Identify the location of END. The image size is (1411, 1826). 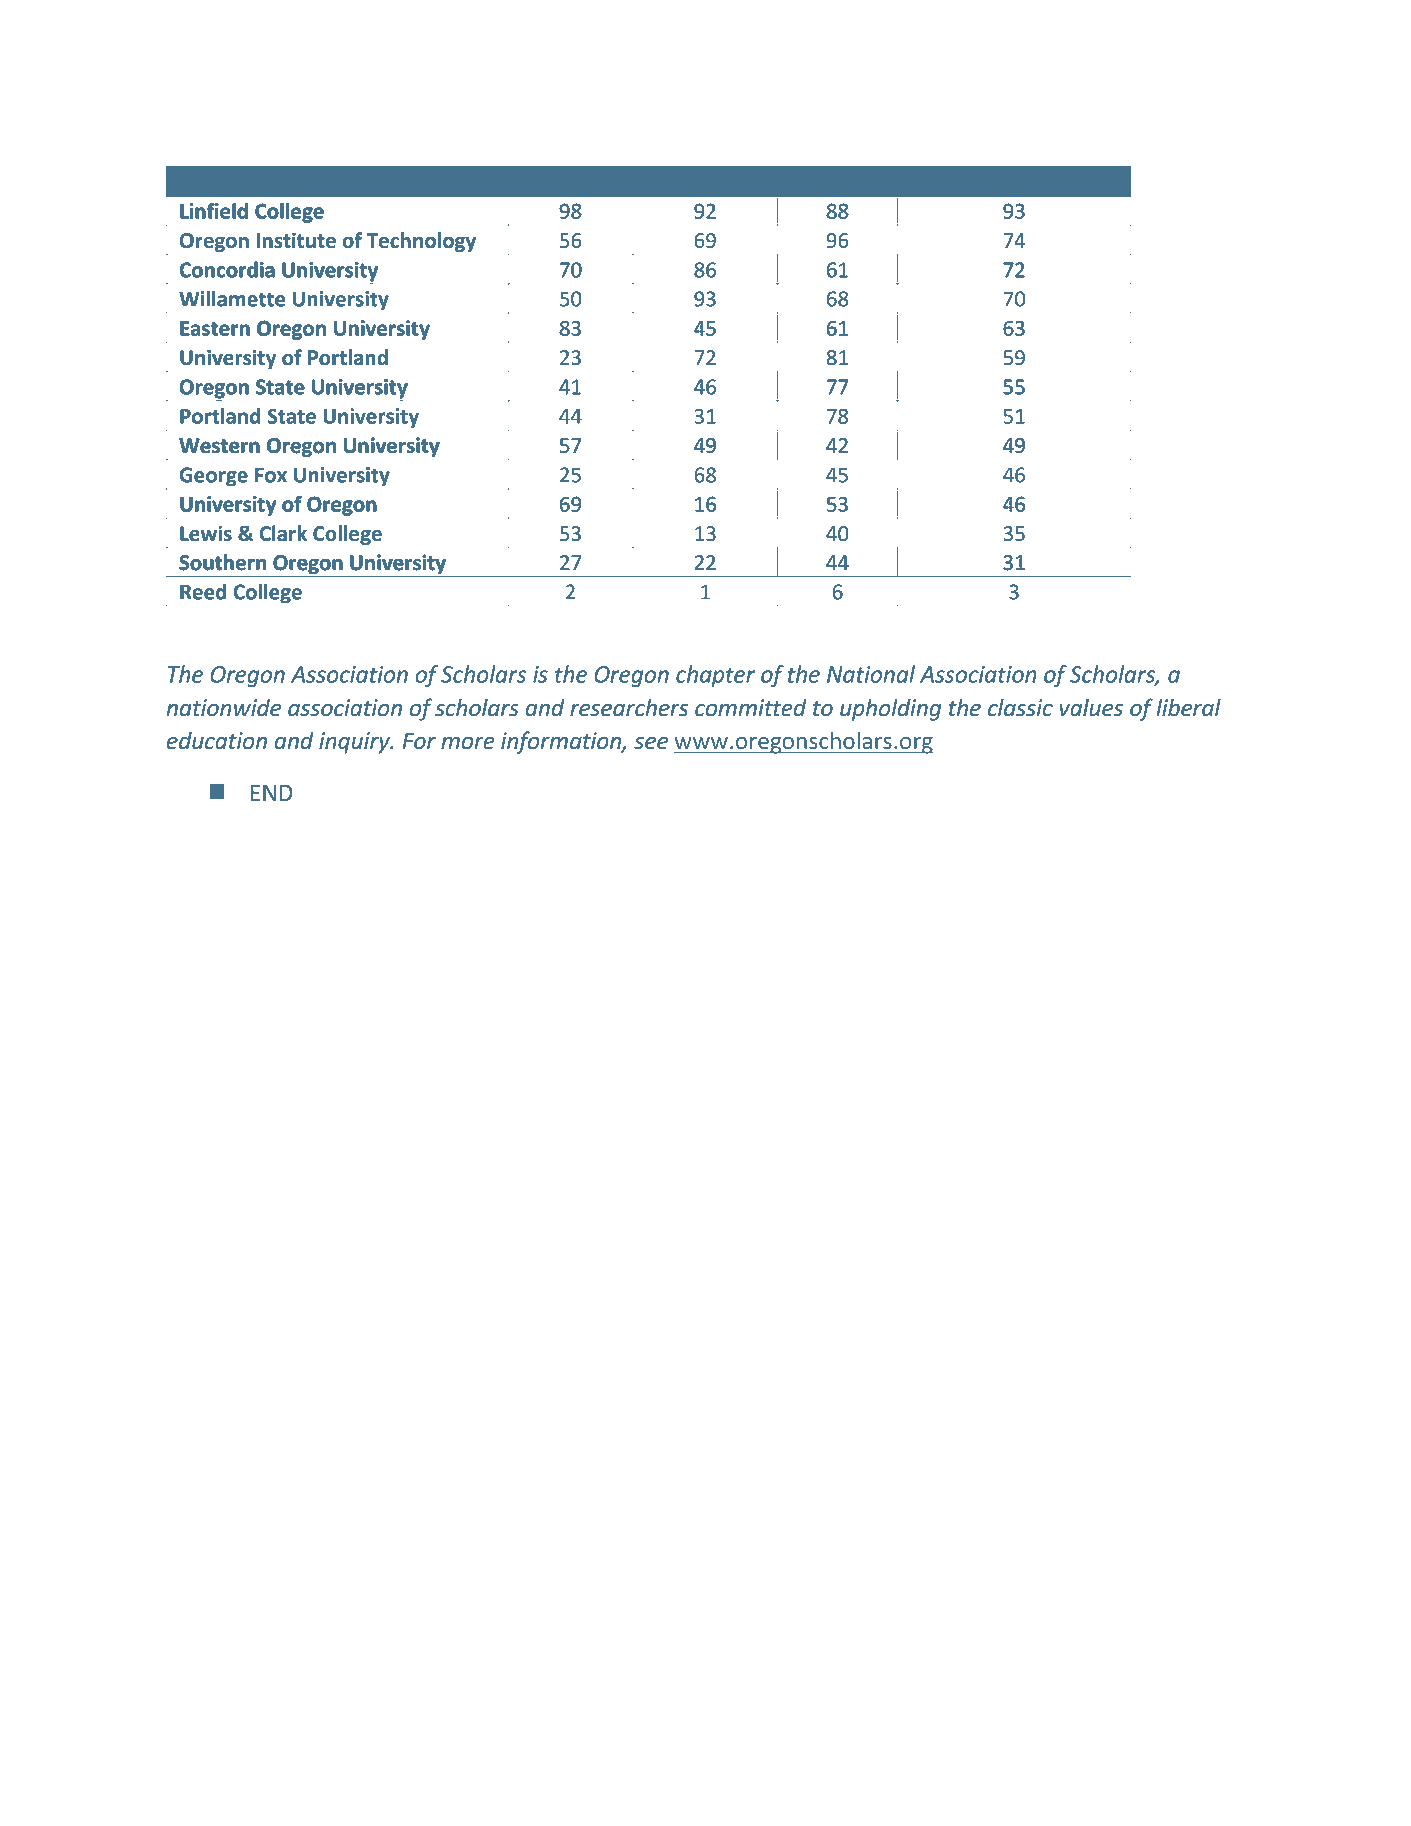
(272, 792).
